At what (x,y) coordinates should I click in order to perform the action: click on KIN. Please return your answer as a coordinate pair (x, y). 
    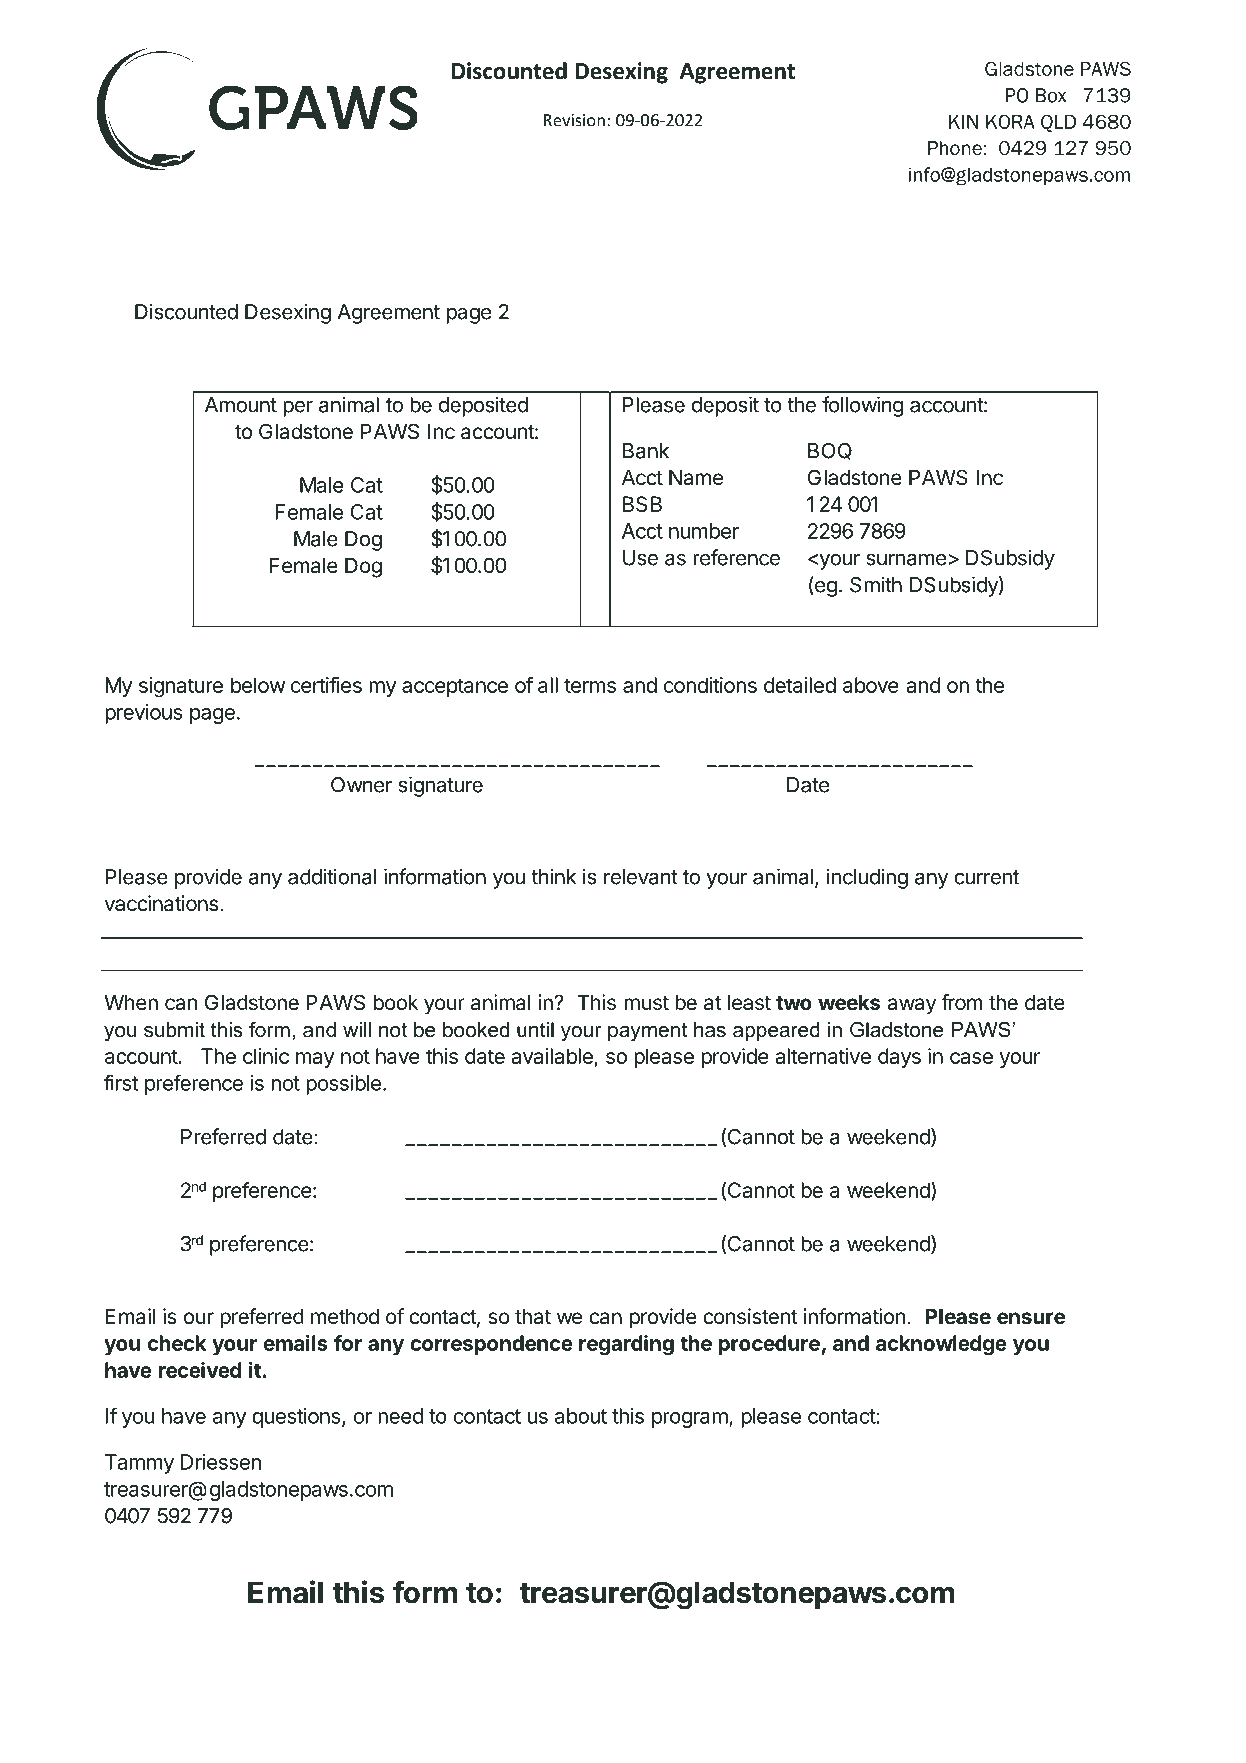
    Looking at the image, I should click on (963, 122).
